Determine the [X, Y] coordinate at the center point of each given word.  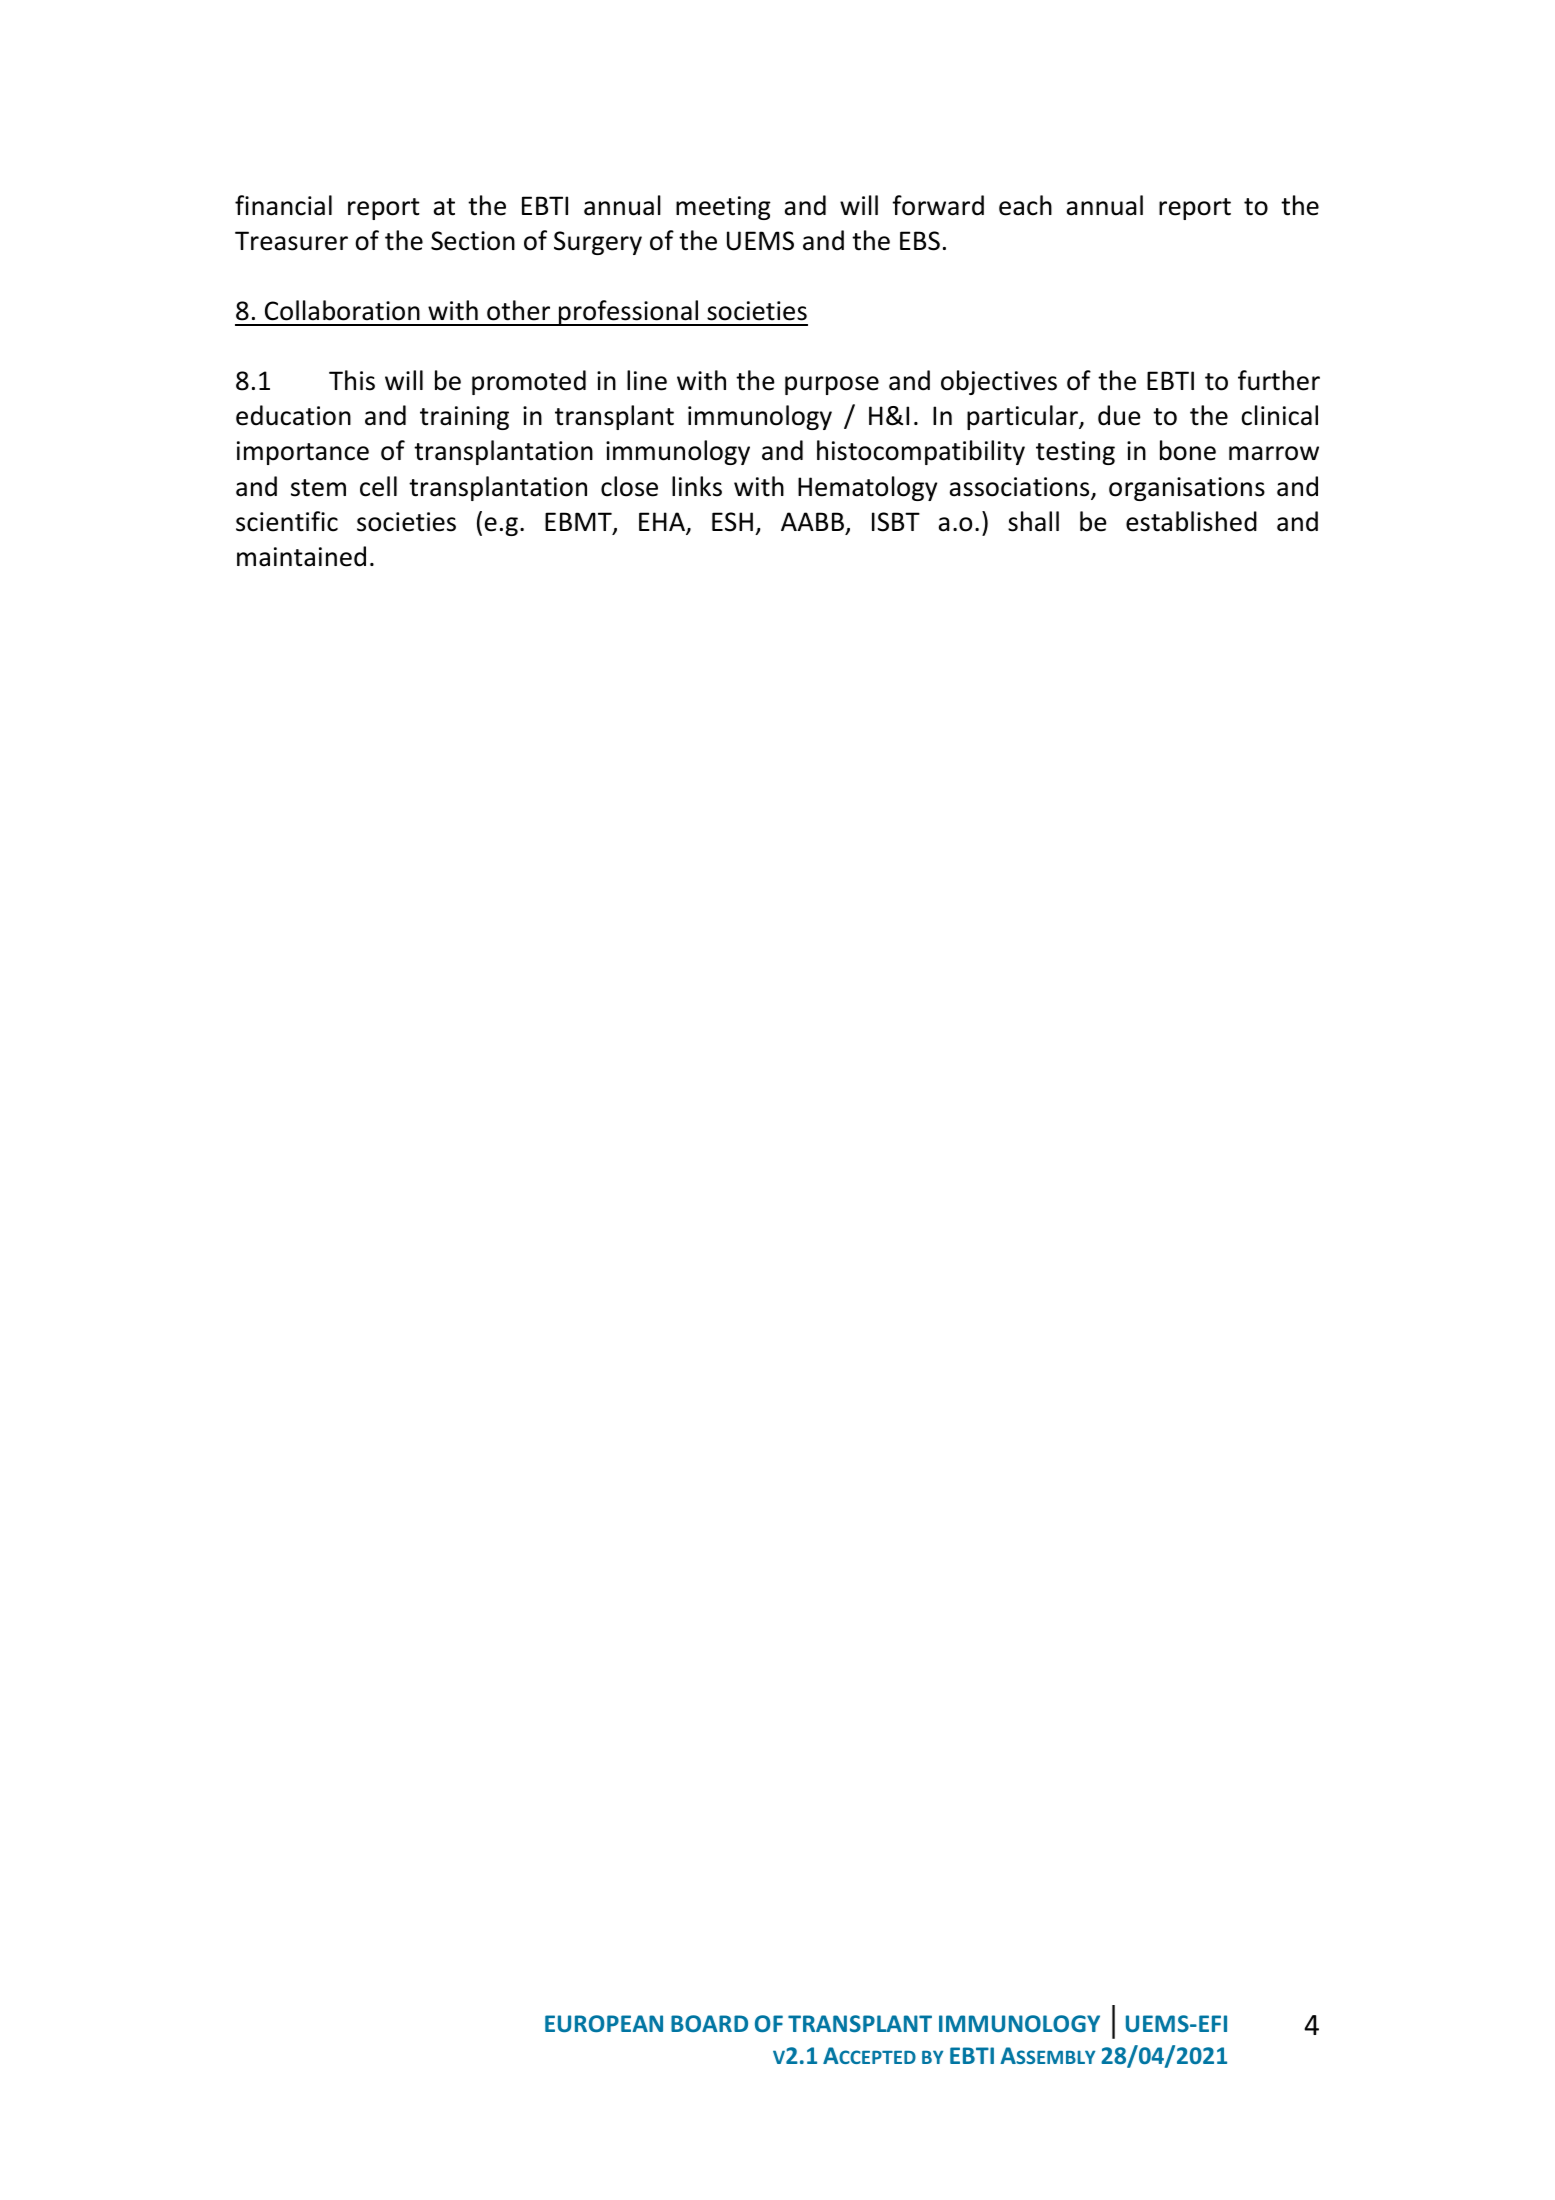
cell [378, 486]
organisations [1187, 489]
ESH [732, 522]
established [1191, 521]
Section [473, 241]
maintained [301, 556]
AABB [812, 521]
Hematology [867, 488]
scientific [287, 521]
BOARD [709, 2023]
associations [1021, 488]
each [1025, 205]
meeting [723, 208]
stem [318, 488]
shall [1033, 521]
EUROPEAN [604, 2023]
